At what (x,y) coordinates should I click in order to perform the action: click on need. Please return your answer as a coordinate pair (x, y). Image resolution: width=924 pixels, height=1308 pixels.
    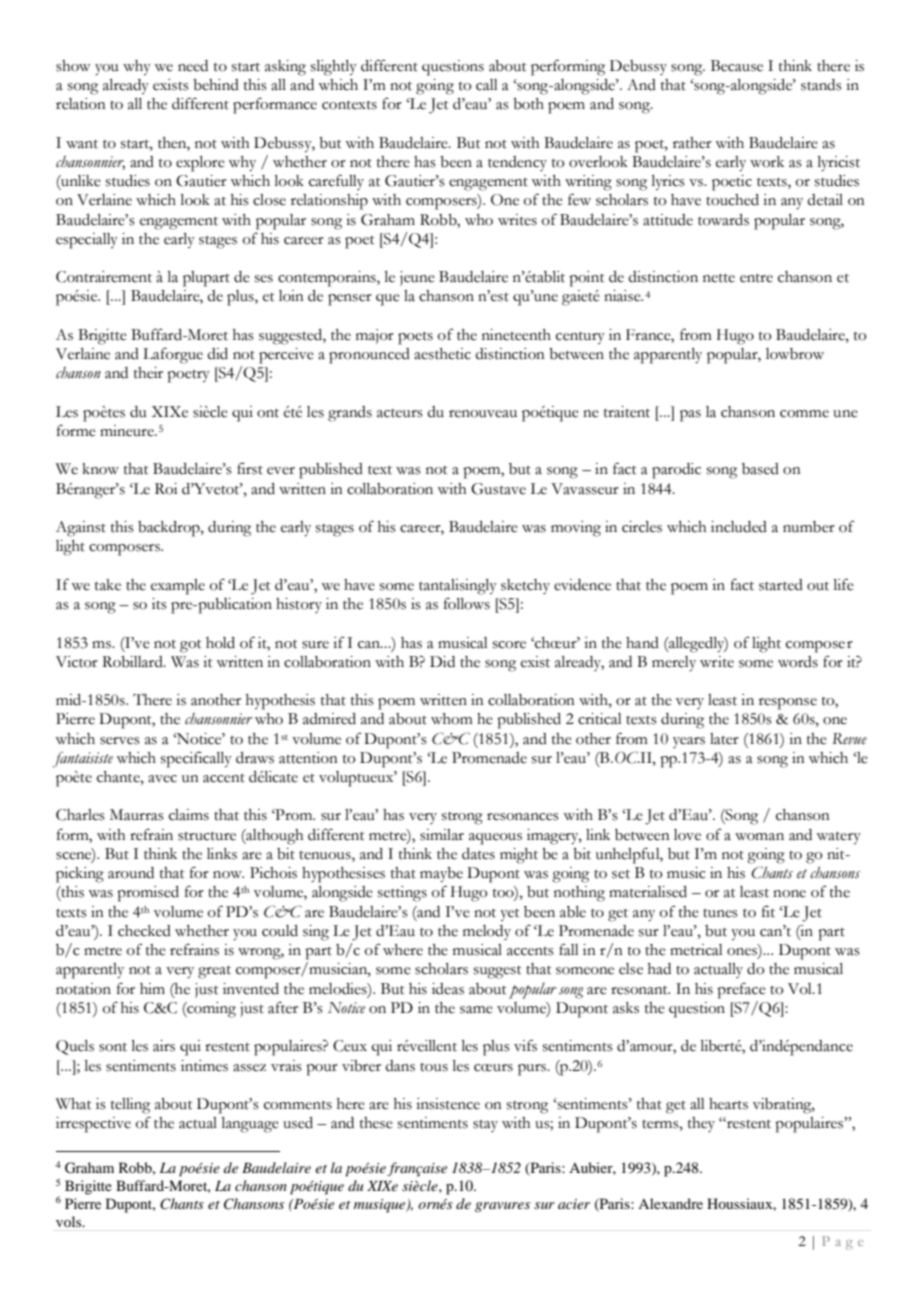
    Looking at the image, I should click on (193, 66).
